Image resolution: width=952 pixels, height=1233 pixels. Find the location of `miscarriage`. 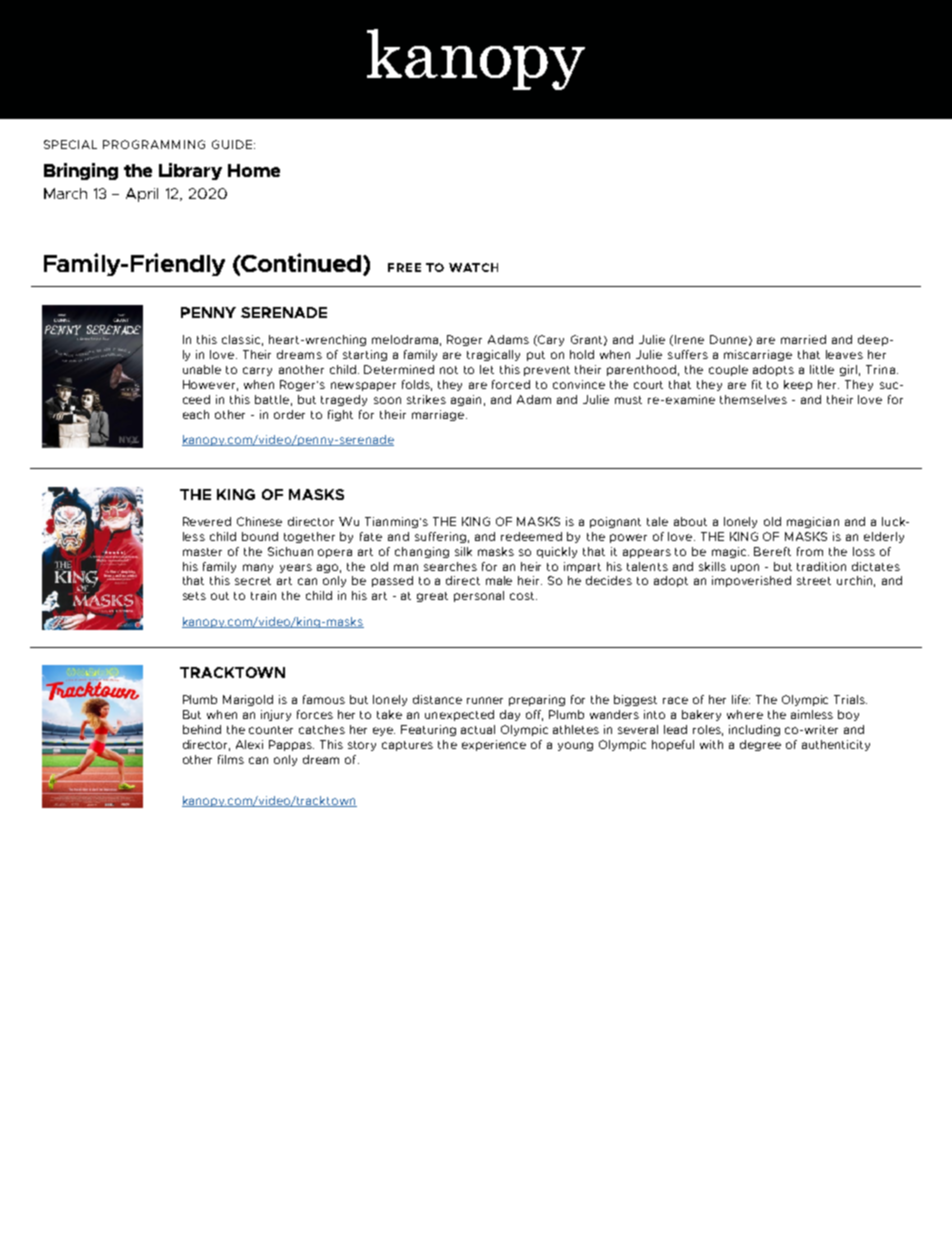

miscarriage is located at coordinates (758, 355).
